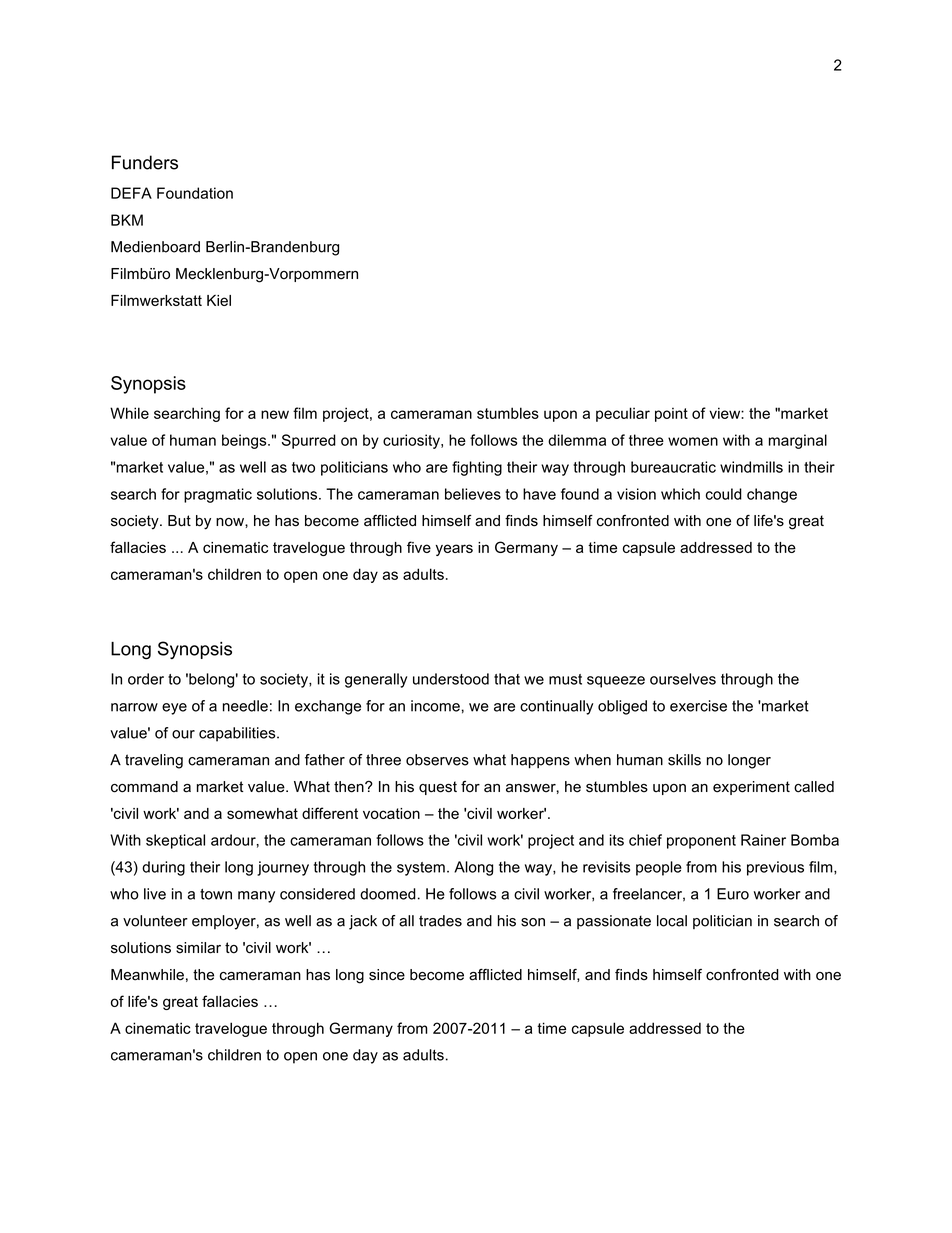  I want to click on Funders, so click(145, 162).
